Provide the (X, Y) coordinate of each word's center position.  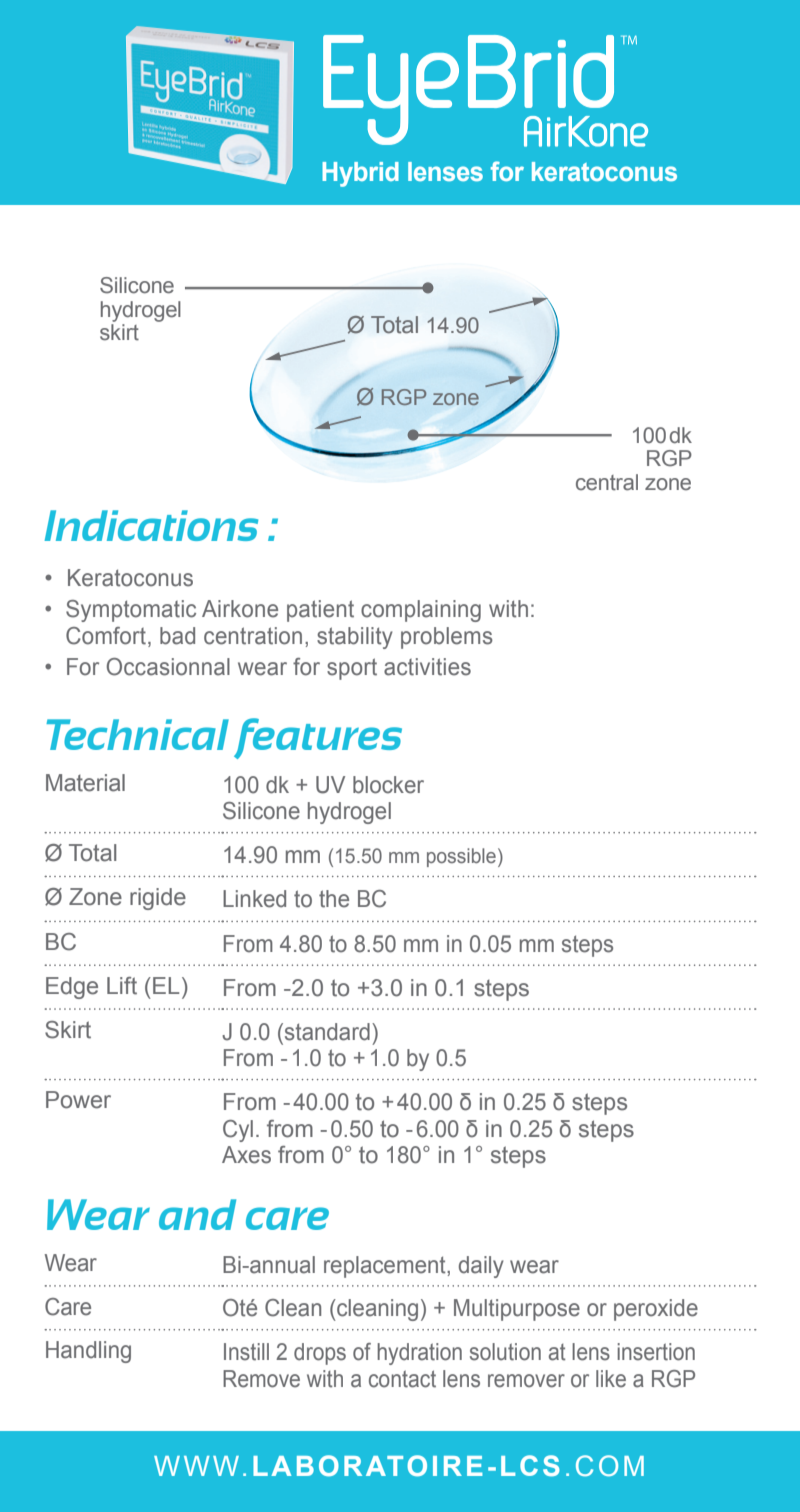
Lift (122, 986)
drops (320, 1354)
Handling (88, 1352)
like (611, 1379)
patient (320, 611)
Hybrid (360, 174)
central (607, 482)
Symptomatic (131, 611)
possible (461, 857)
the (334, 899)
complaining (421, 611)
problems (447, 638)
